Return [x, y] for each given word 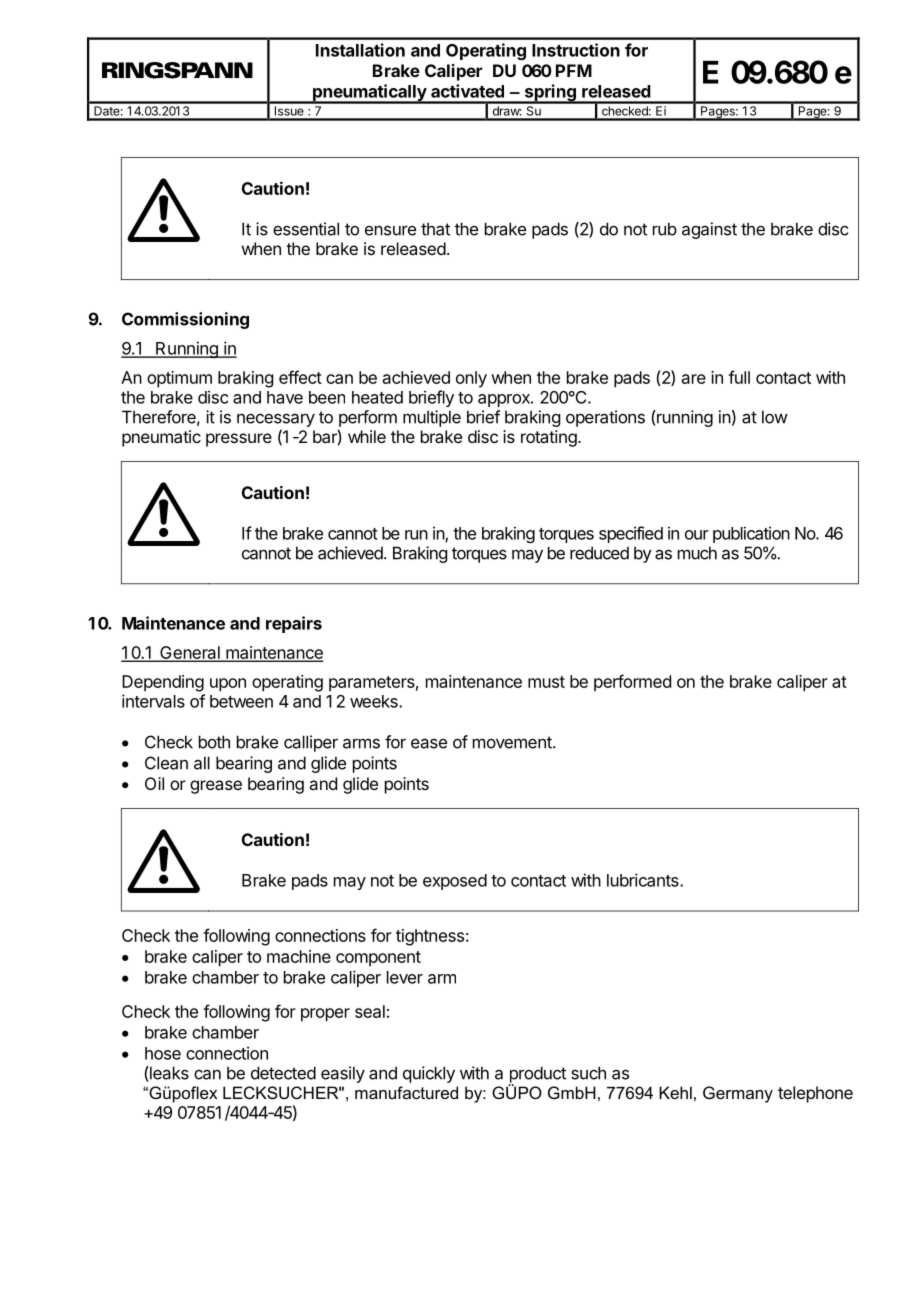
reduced [599, 553]
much [697, 553]
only [471, 379]
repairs [294, 624]
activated [467, 91]
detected [283, 1073]
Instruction [576, 50]
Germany [738, 1094]
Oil [154, 783]
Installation [360, 50]
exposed [455, 882]
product [537, 1075]
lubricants [644, 880]
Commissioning [185, 320]
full [739, 377]
